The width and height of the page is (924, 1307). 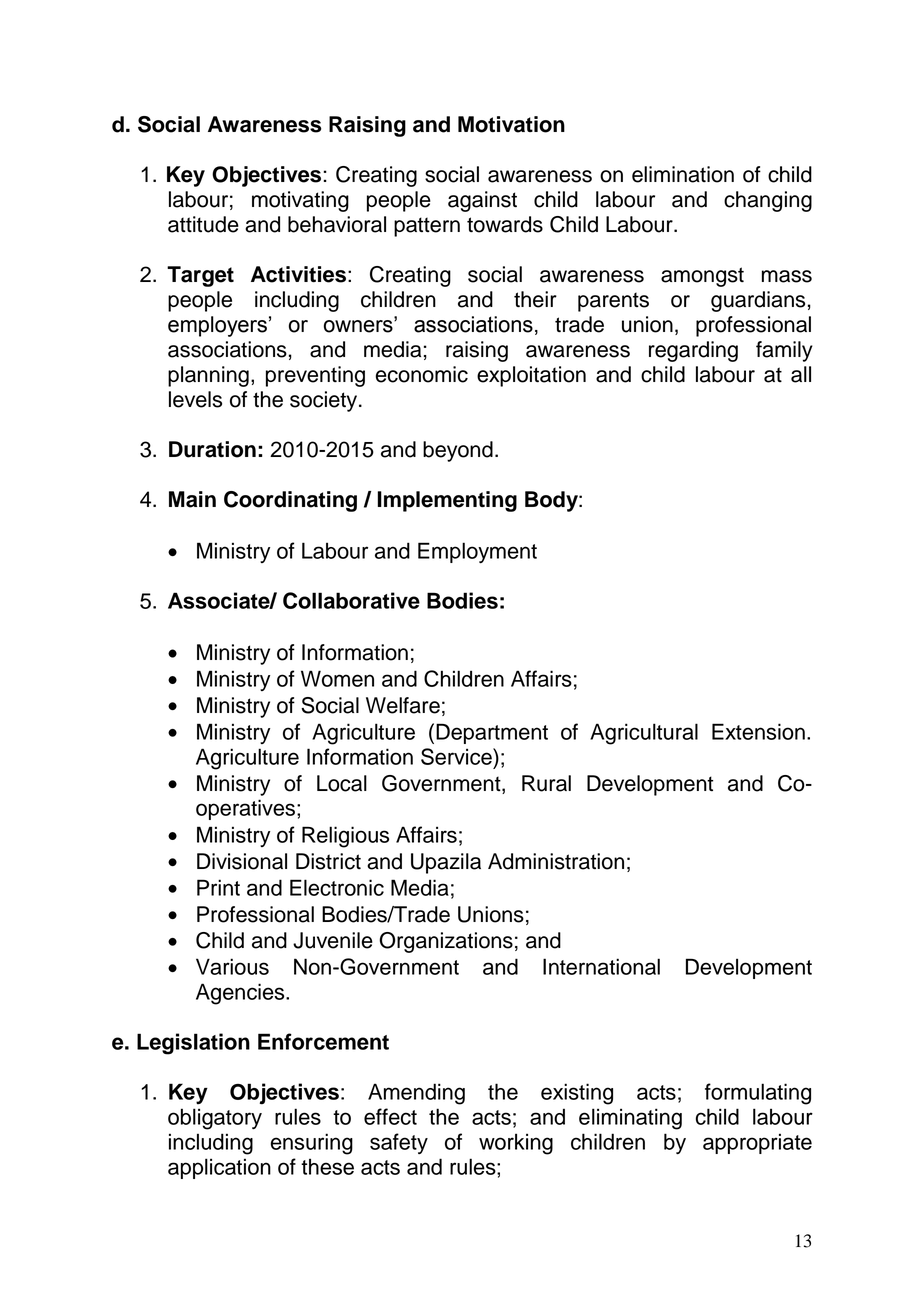 What do you see at coordinates (300, 201) in the page?
I see `motivating` at bounding box center [300, 201].
